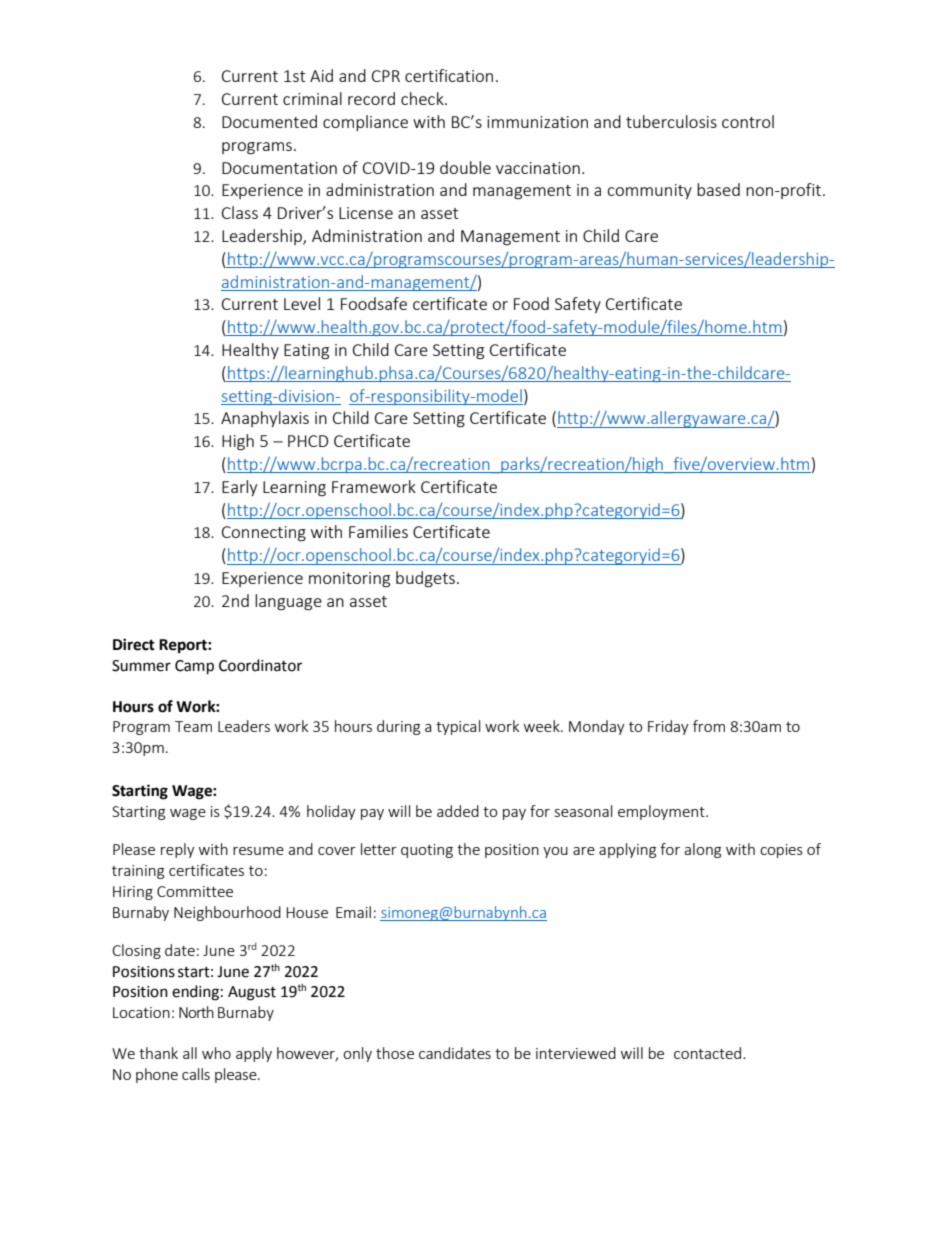 This image has width=952, height=1233. Describe the element at coordinates (269, 121) in the image. I see `Documented` at that location.
